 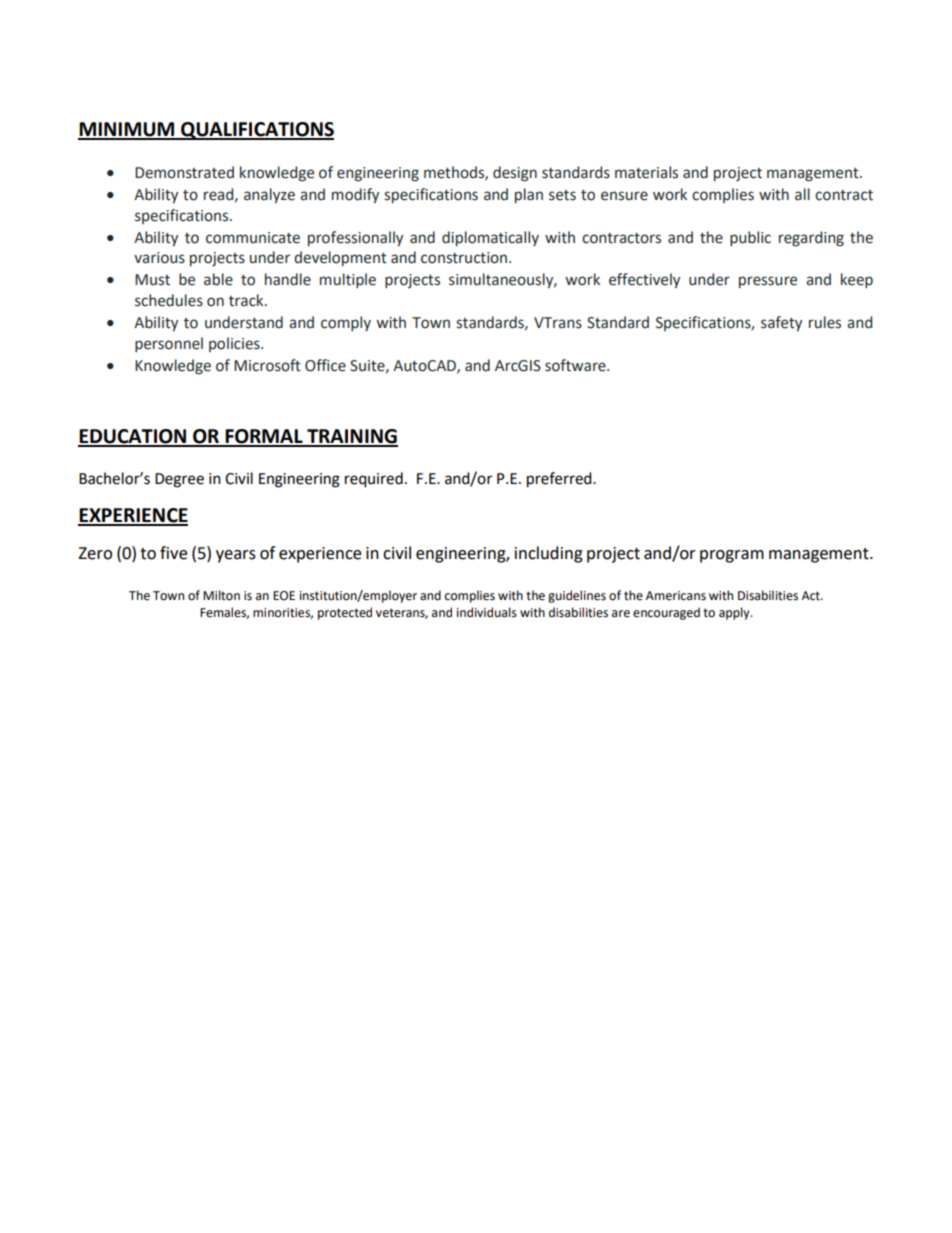 I want to click on design, so click(x=515, y=174).
